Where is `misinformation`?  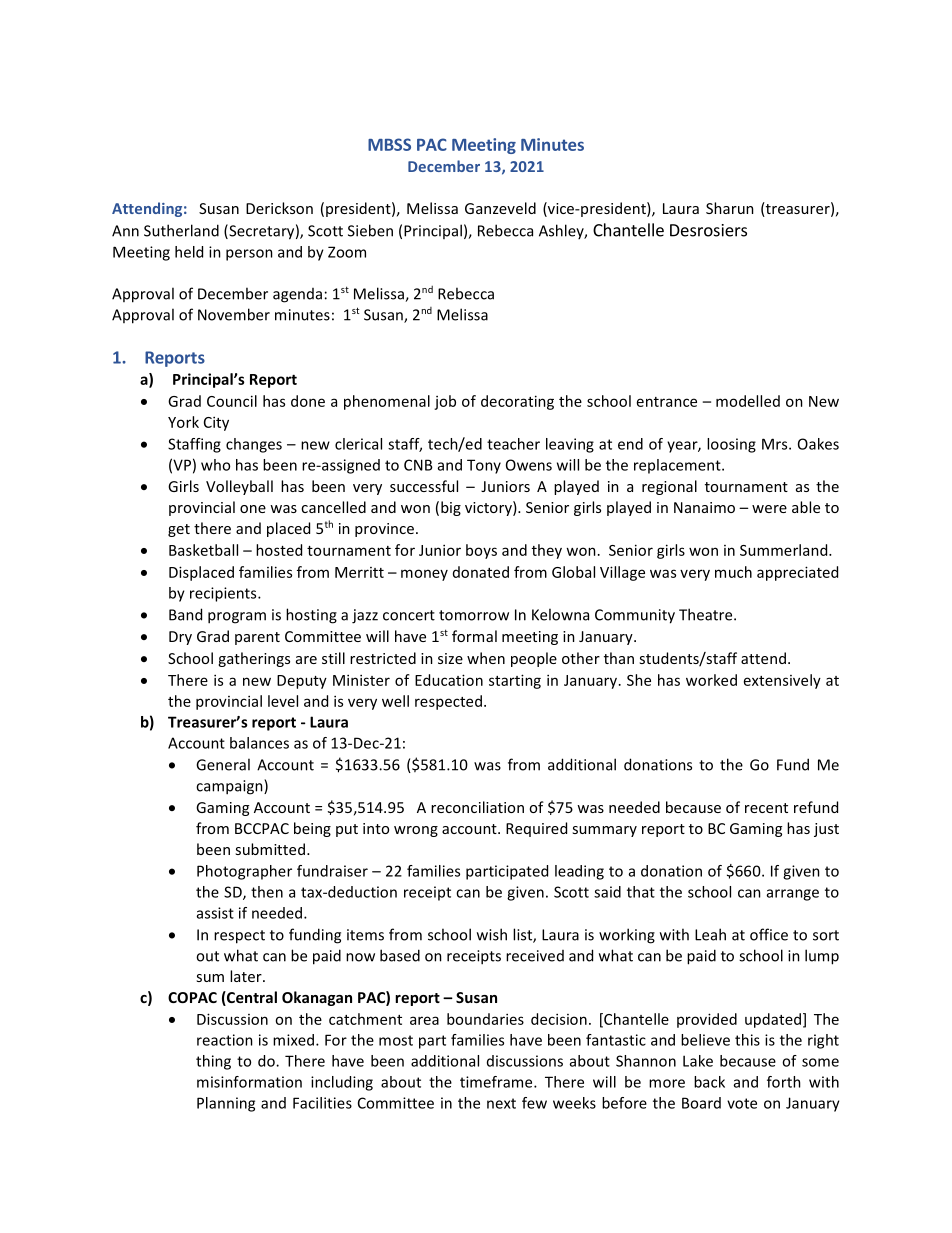
misinformation is located at coordinates (249, 1082).
